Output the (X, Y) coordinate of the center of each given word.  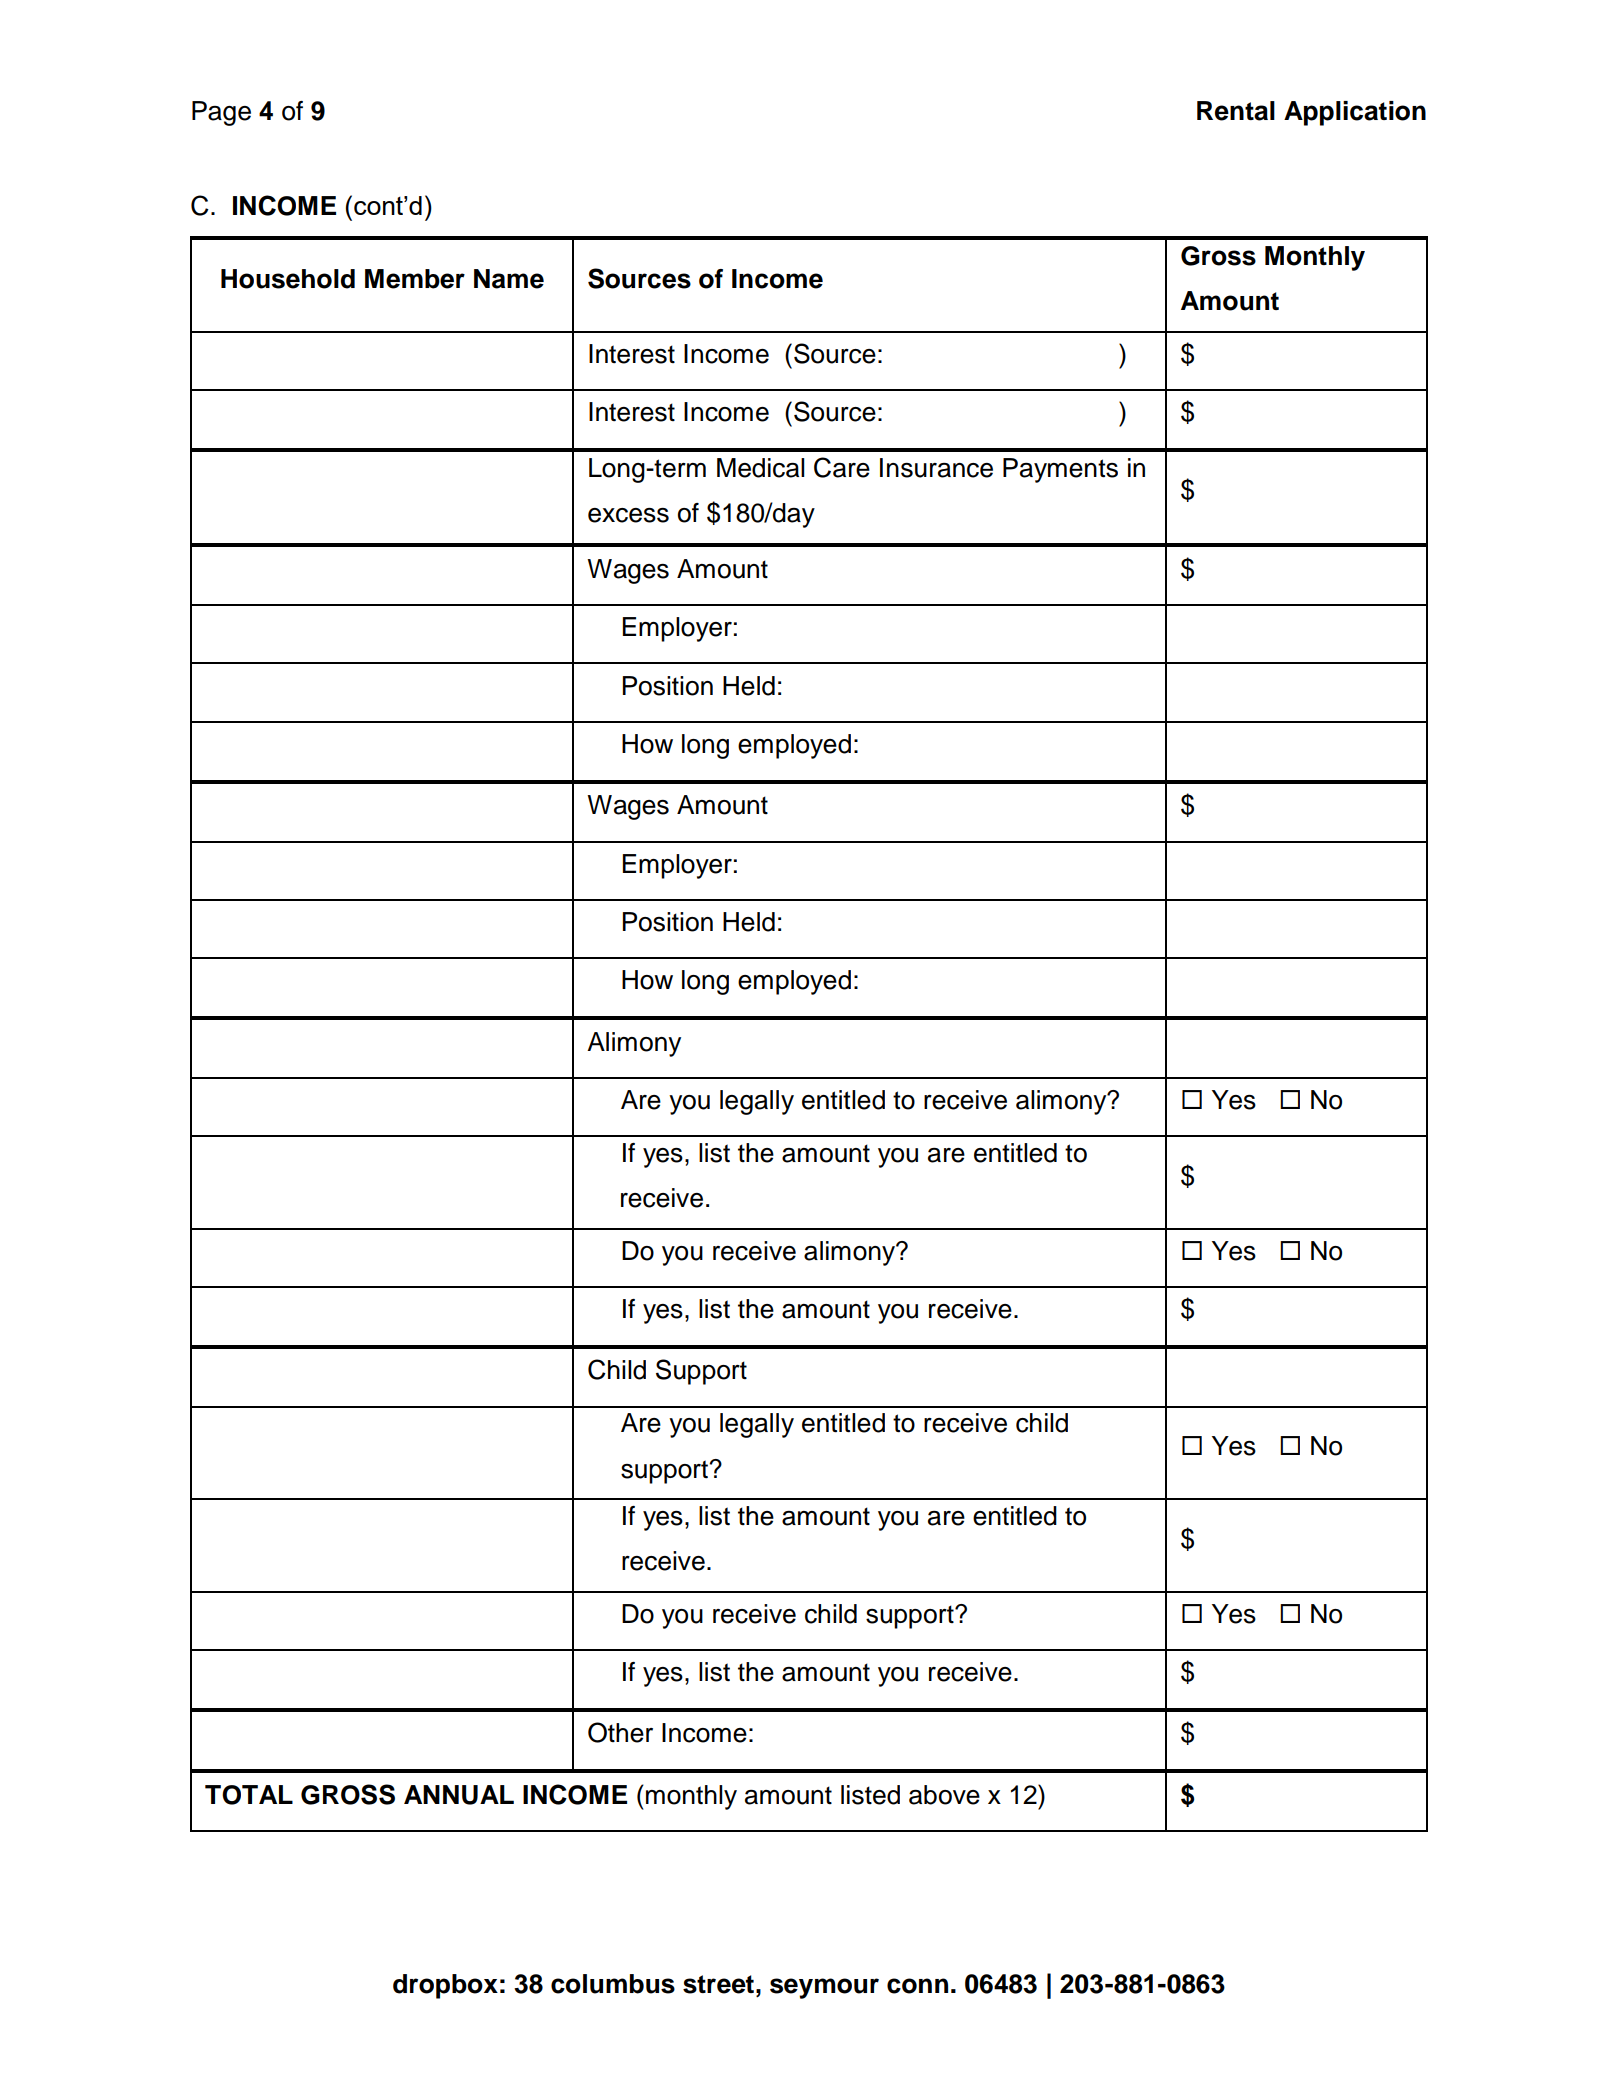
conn (917, 1986)
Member (415, 279)
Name (509, 279)
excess (628, 515)
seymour (824, 1988)
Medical (761, 468)
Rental (1236, 111)
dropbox (445, 1986)
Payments (1060, 470)
